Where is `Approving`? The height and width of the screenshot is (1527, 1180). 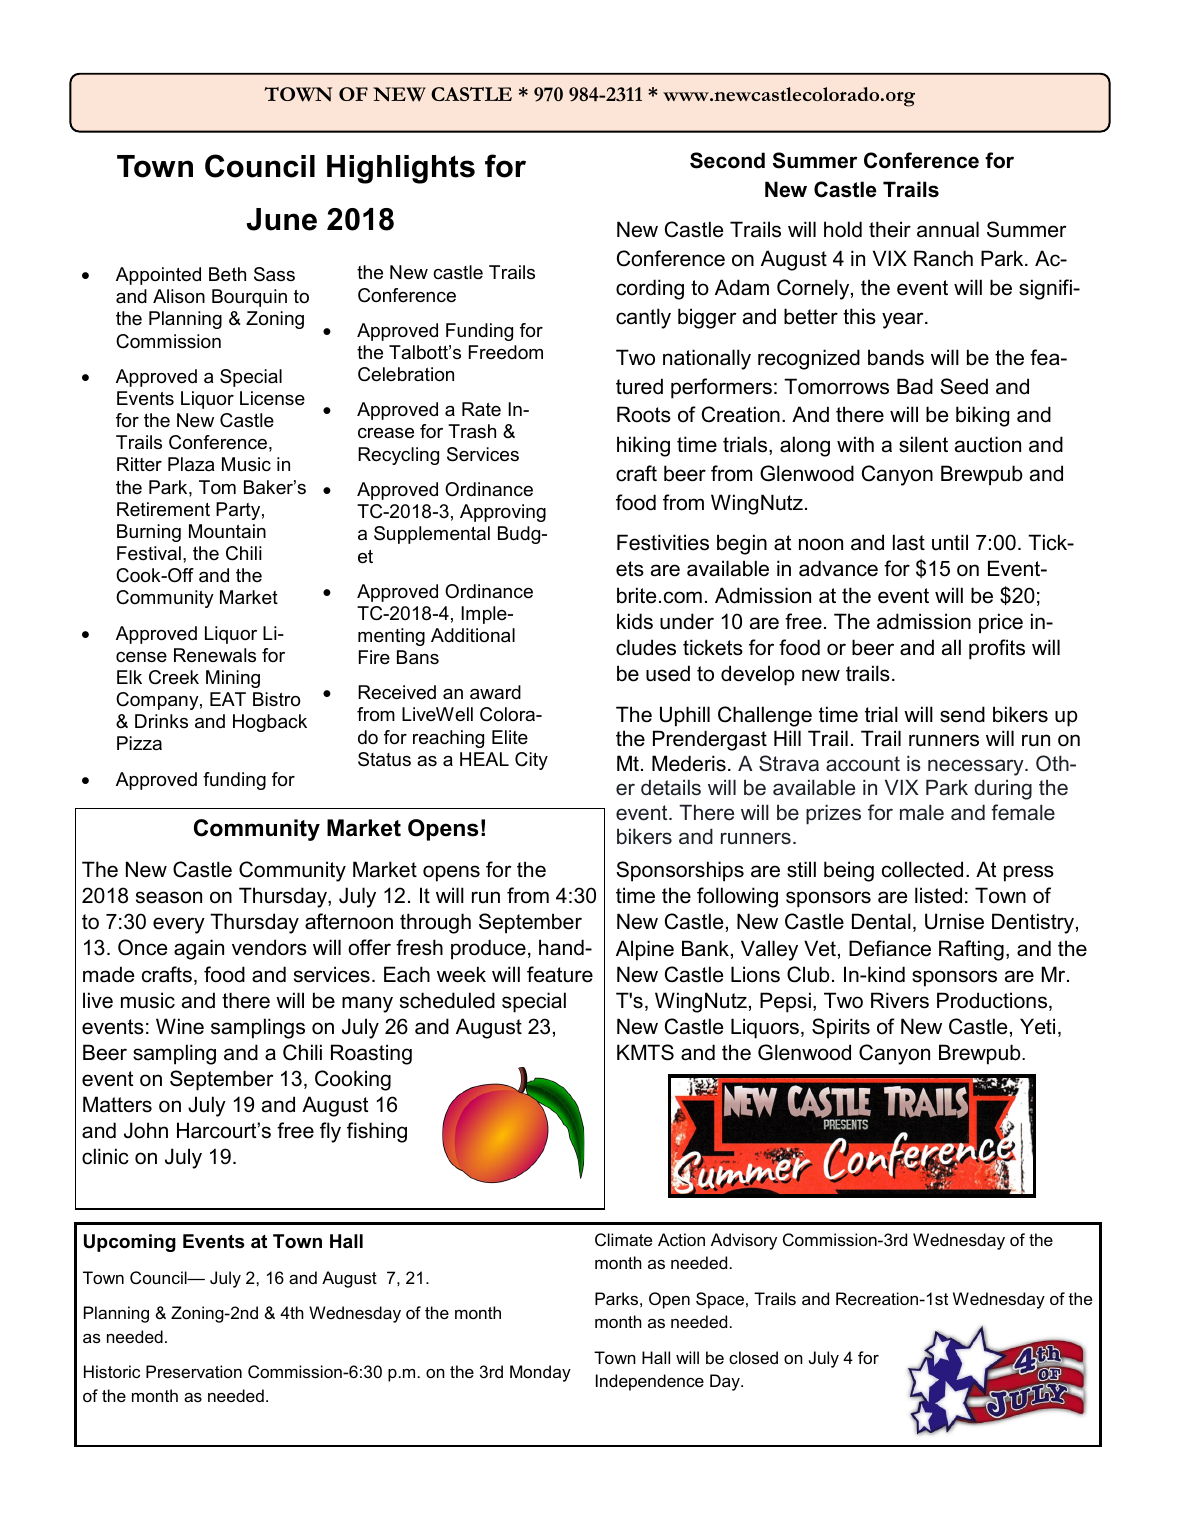 Approving is located at coordinates (503, 513).
